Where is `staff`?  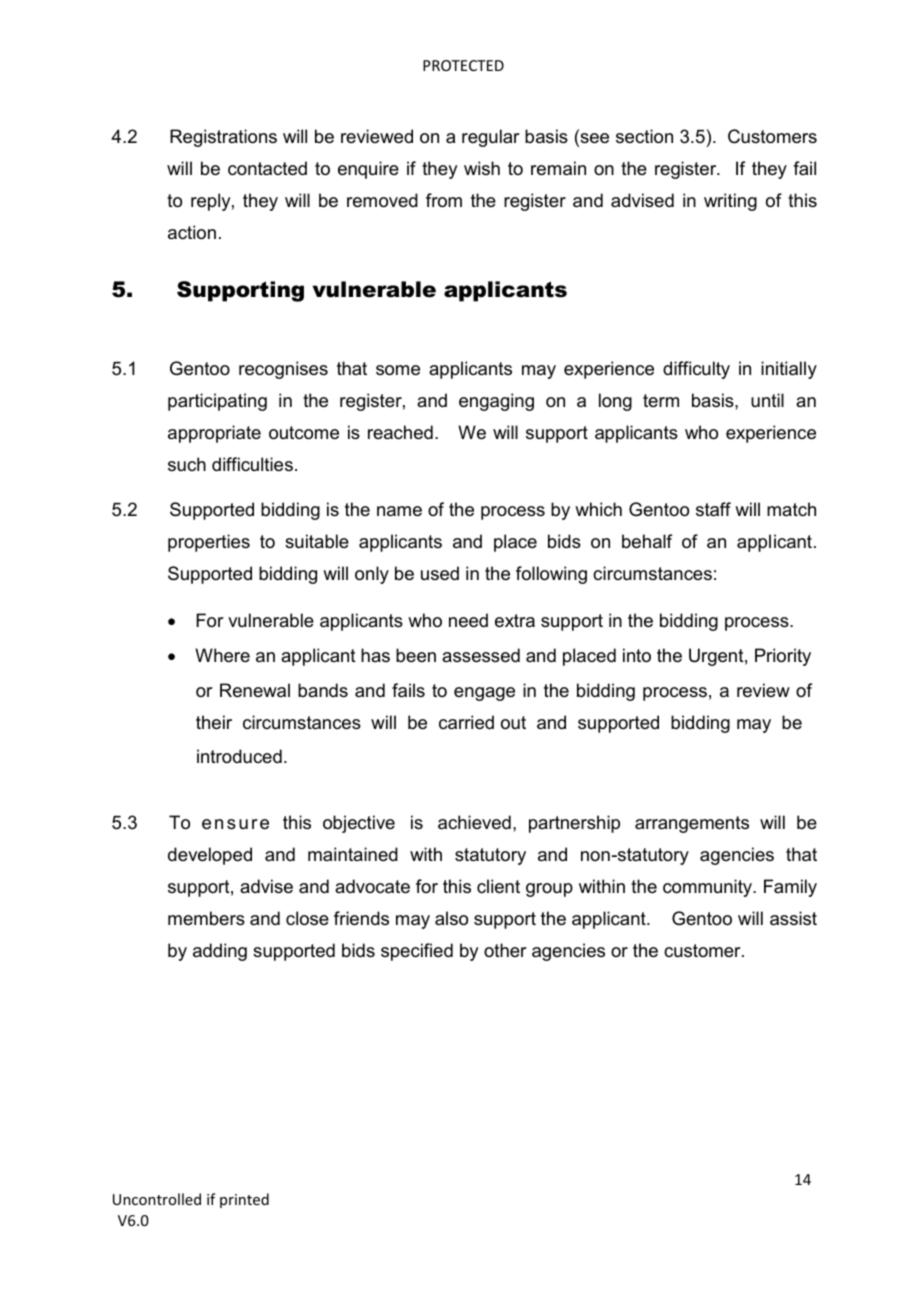 staff is located at coordinates (713, 509).
